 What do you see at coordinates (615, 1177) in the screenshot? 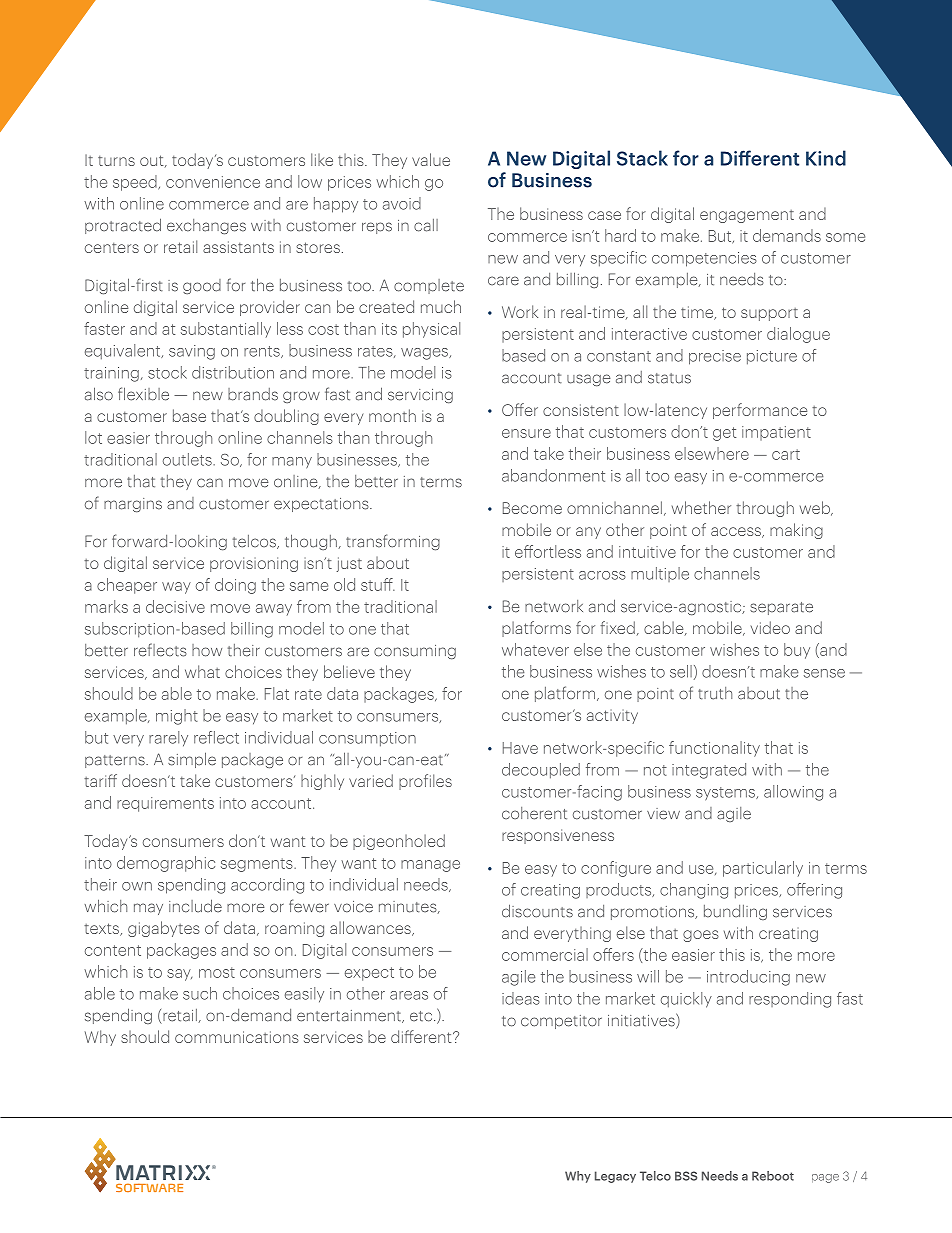
I see `Legacy` at bounding box center [615, 1177].
